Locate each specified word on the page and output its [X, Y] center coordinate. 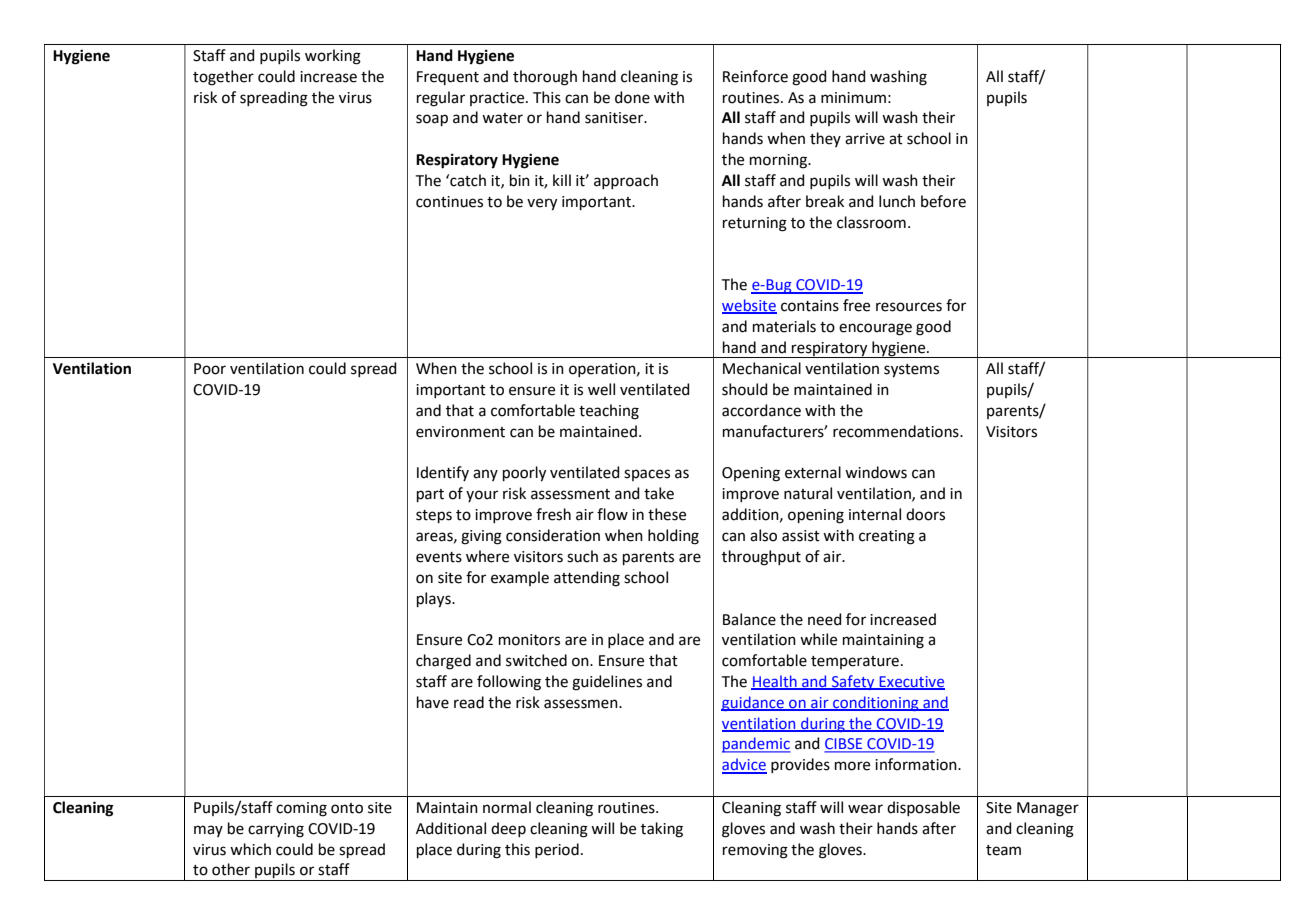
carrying [276, 830]
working [333, 57]
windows [876, 472]
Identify [443, 473]
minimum [853, 98]
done [632, 97]
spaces [647, 475]
